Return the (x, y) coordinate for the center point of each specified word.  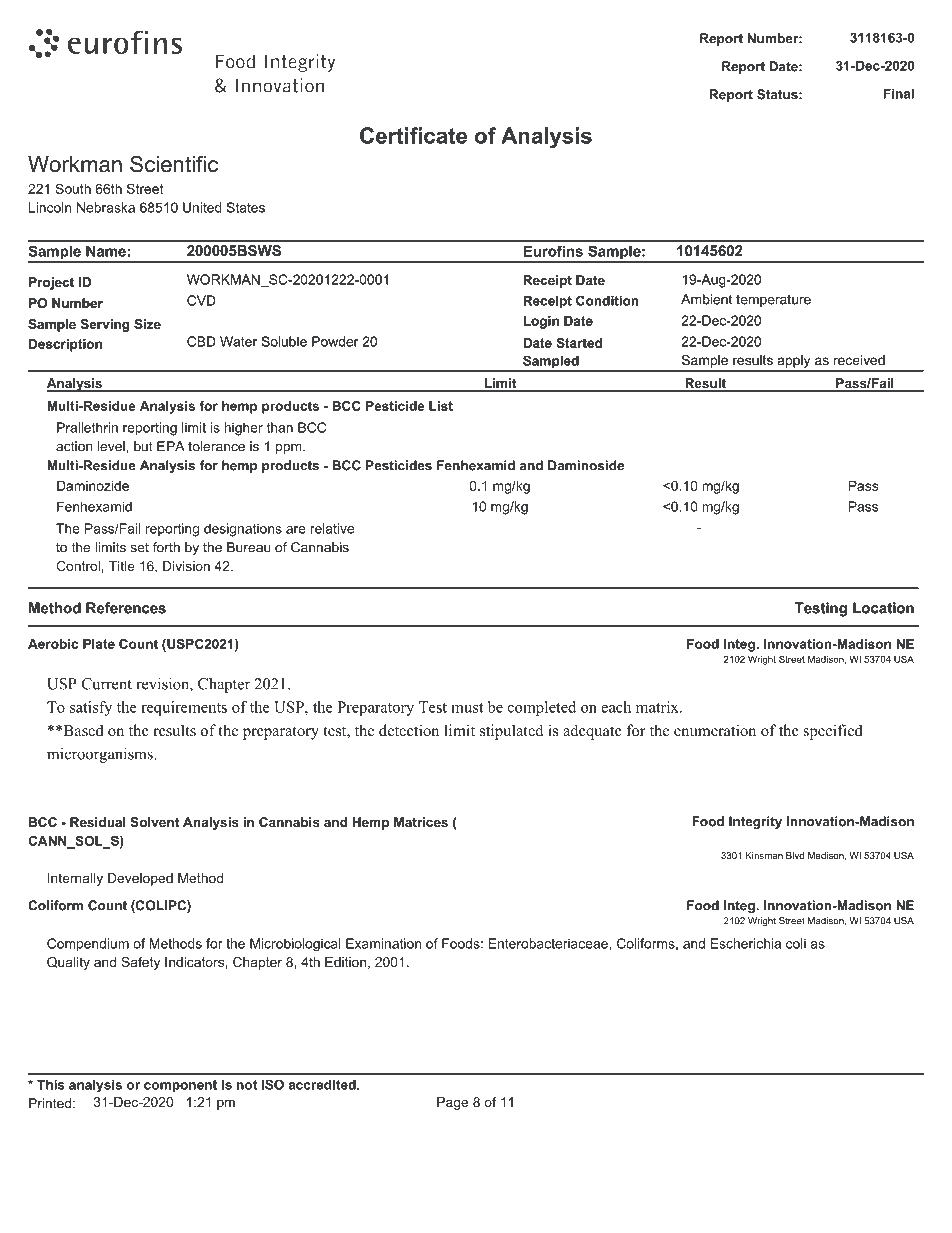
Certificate (413, 135)
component (180, 1086)
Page (452, 1103)
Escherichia (746, 943)
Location (883, 608)
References (126, 608)
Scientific (174, 164)
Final (898, 93)
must (467, 708)
